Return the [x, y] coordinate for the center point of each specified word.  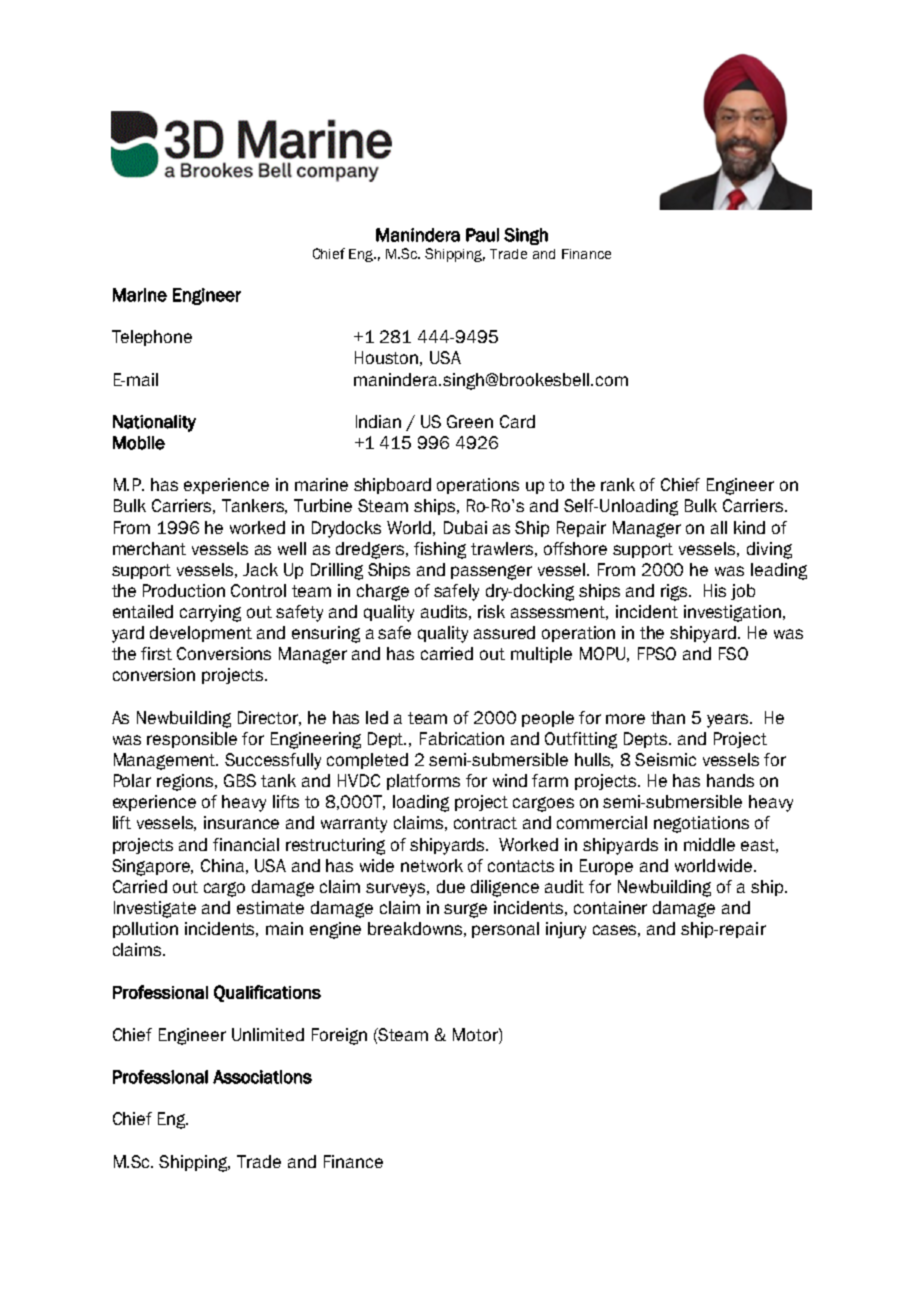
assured [504, 632]
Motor [476, 1034]
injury [566, 930]
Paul [482, 235]
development [201, 634]
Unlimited [268, 1034]
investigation [734, 613]
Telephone [152, 338]
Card [517, 421]
